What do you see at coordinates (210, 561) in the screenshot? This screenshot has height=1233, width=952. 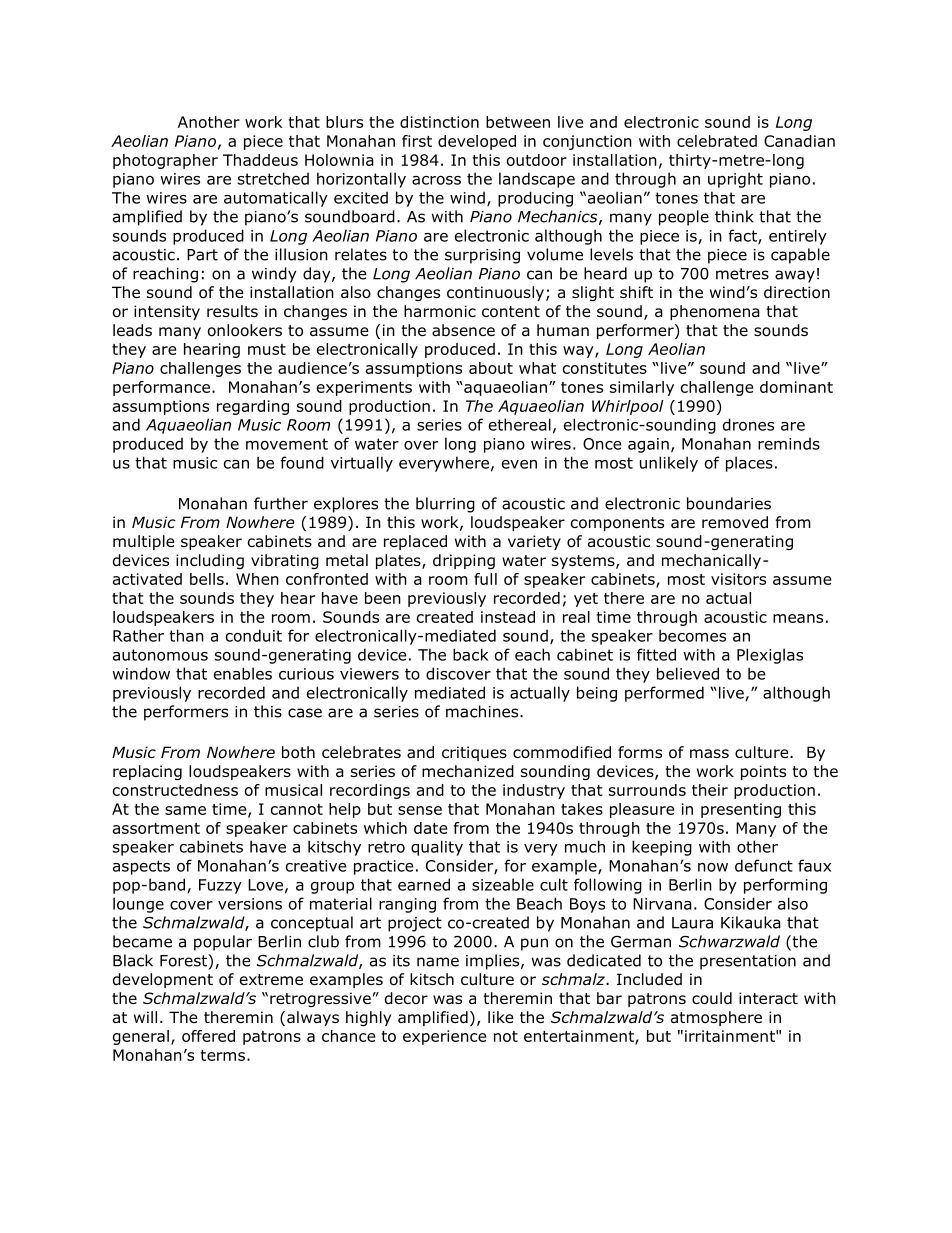 I see `including` at bounding box center [210, 561].
